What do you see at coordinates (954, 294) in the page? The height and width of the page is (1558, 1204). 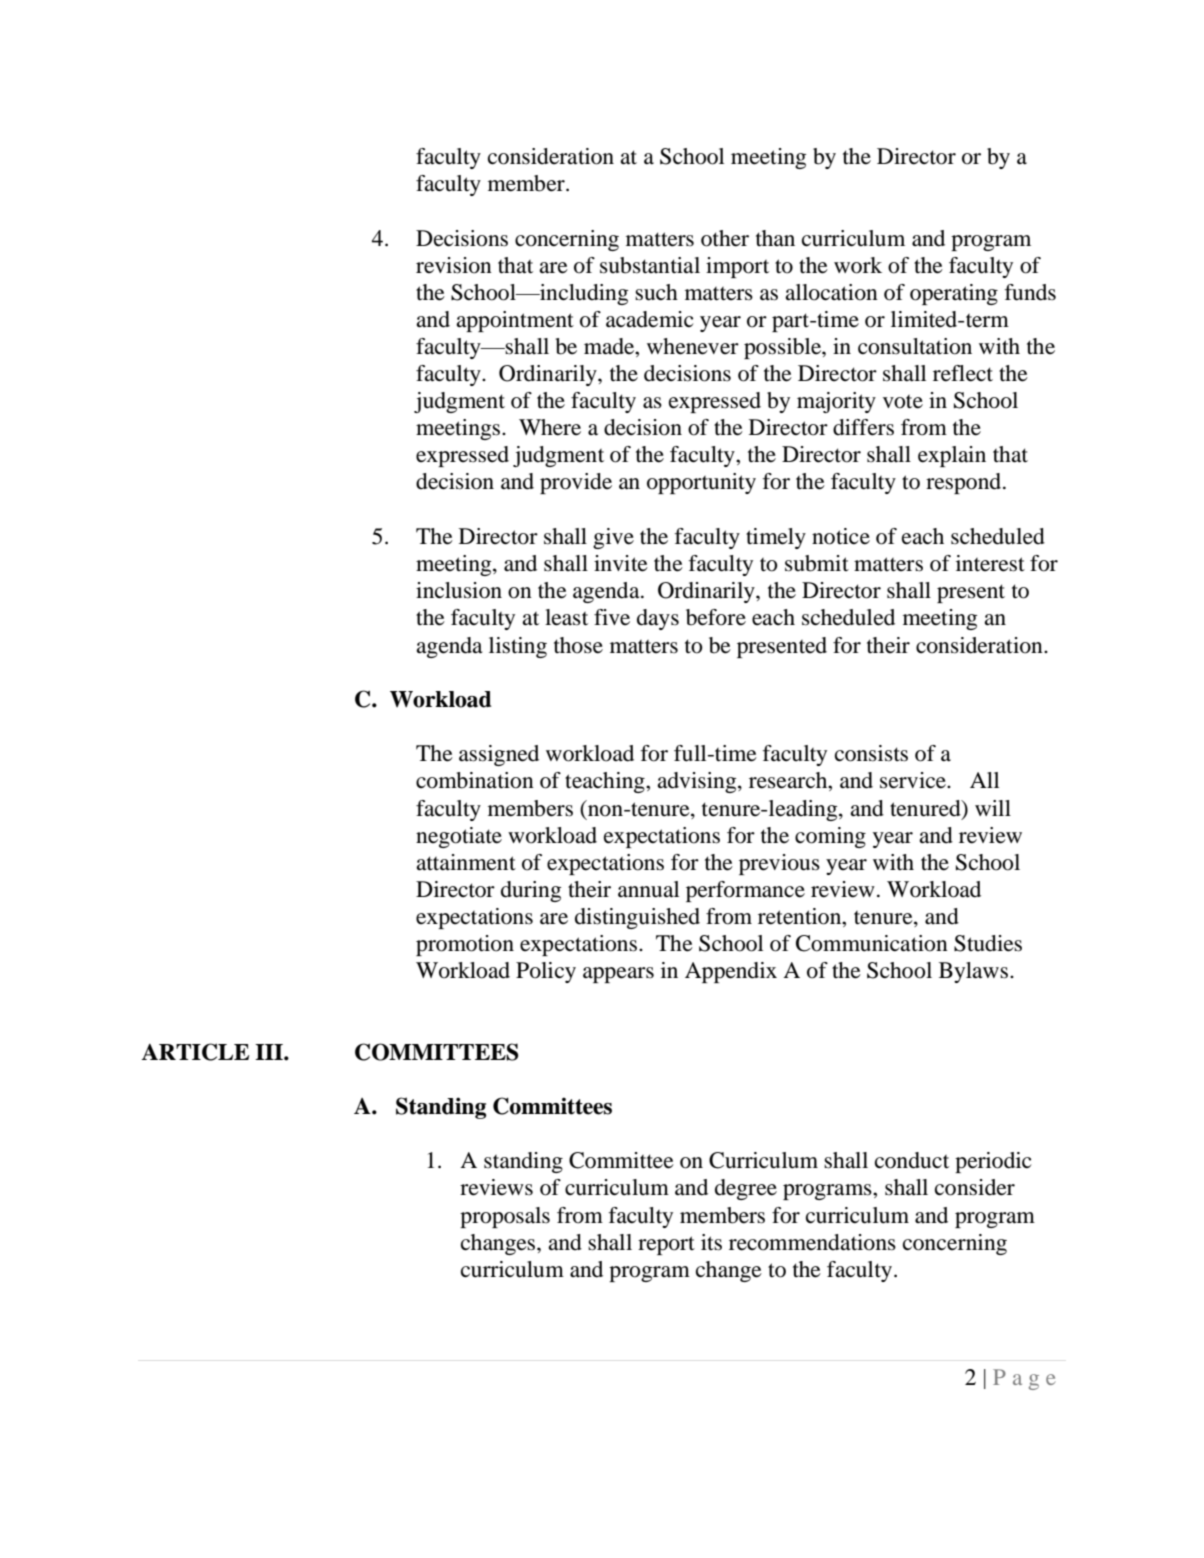 I see `operating` at bounding box center [954, 294].
